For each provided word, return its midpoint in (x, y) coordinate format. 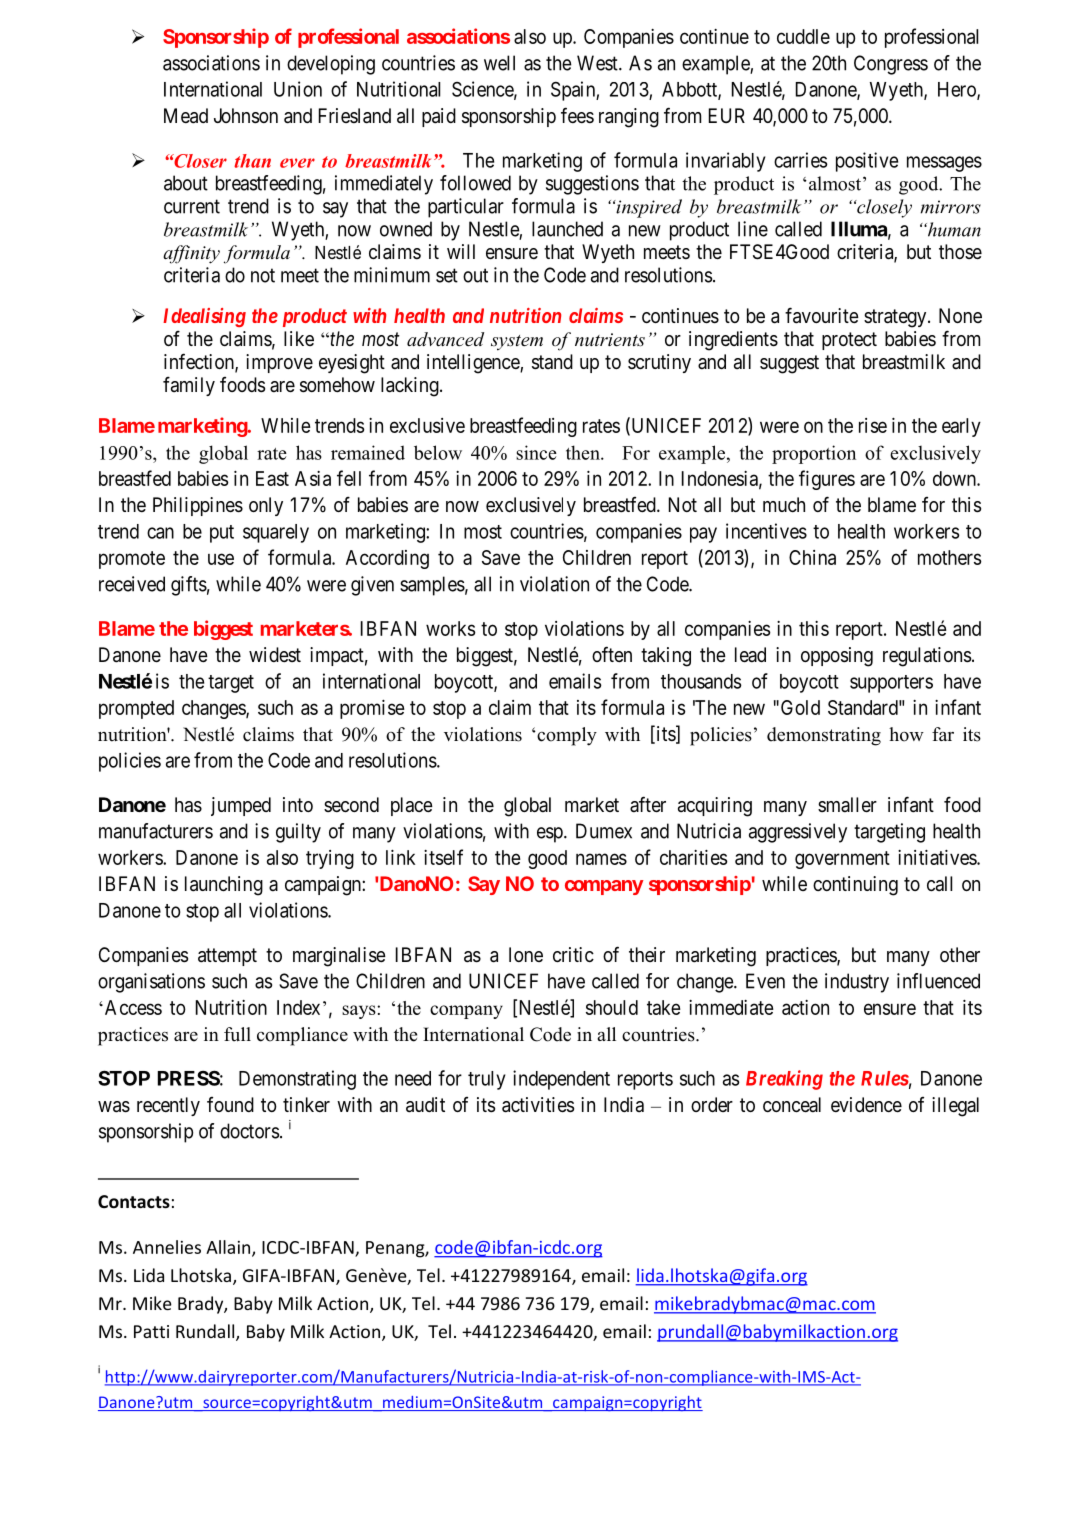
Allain (229, 1248)
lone (526, 954)
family (189, 386)
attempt (227, 957)
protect (849, 341)
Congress (891, 65)
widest (275, 654)
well (499, 63)
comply (566, 736)
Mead (186, 116)
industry (857, 983)
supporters (891, 684)
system (517, 343)
